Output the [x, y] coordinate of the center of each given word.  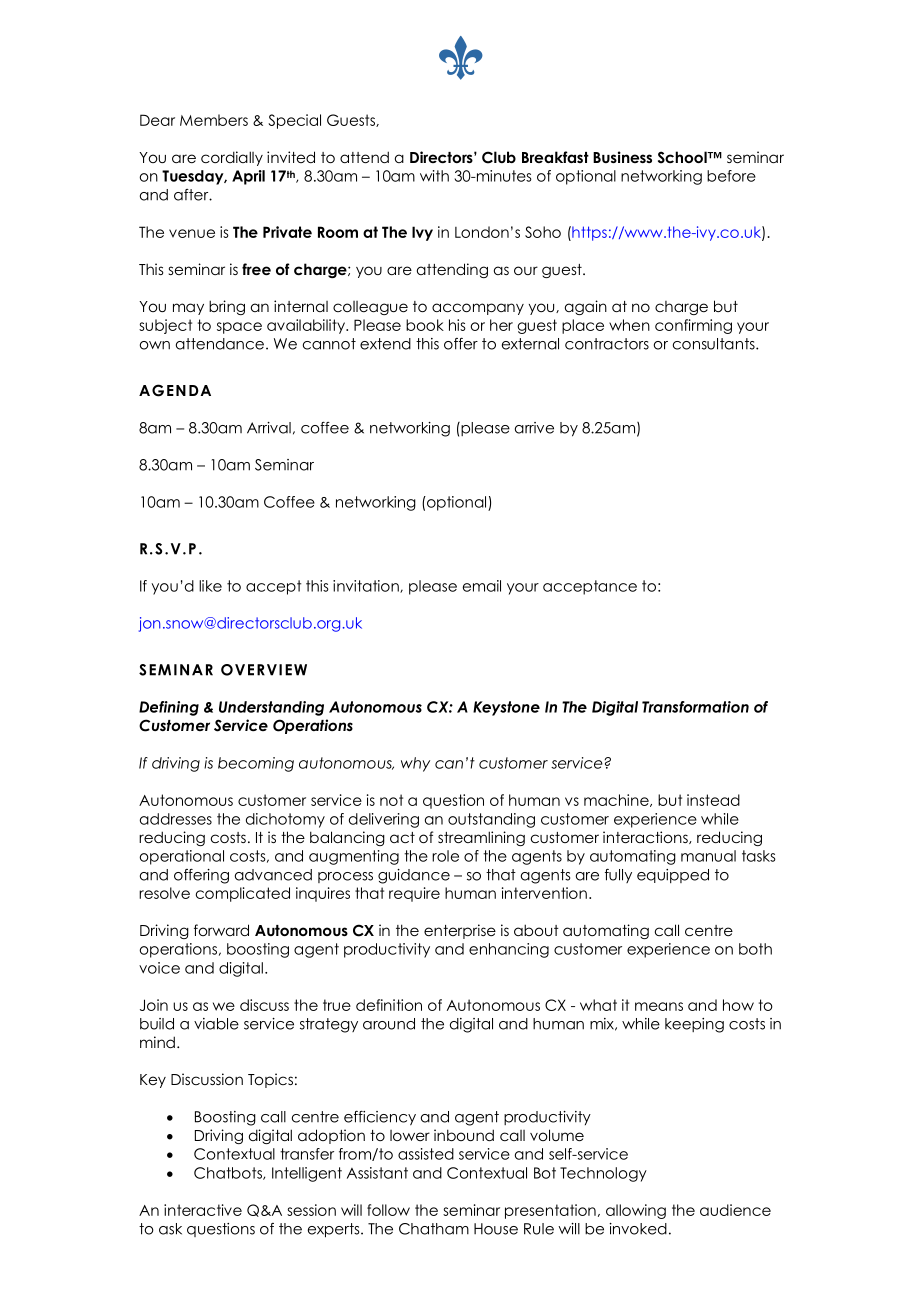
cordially [232, 158]
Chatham [434, 1229]
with [434, 176]
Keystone [506, 708]
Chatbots [229, 1173]
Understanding [271, 708]
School [683, 157]
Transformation [695, 707]
